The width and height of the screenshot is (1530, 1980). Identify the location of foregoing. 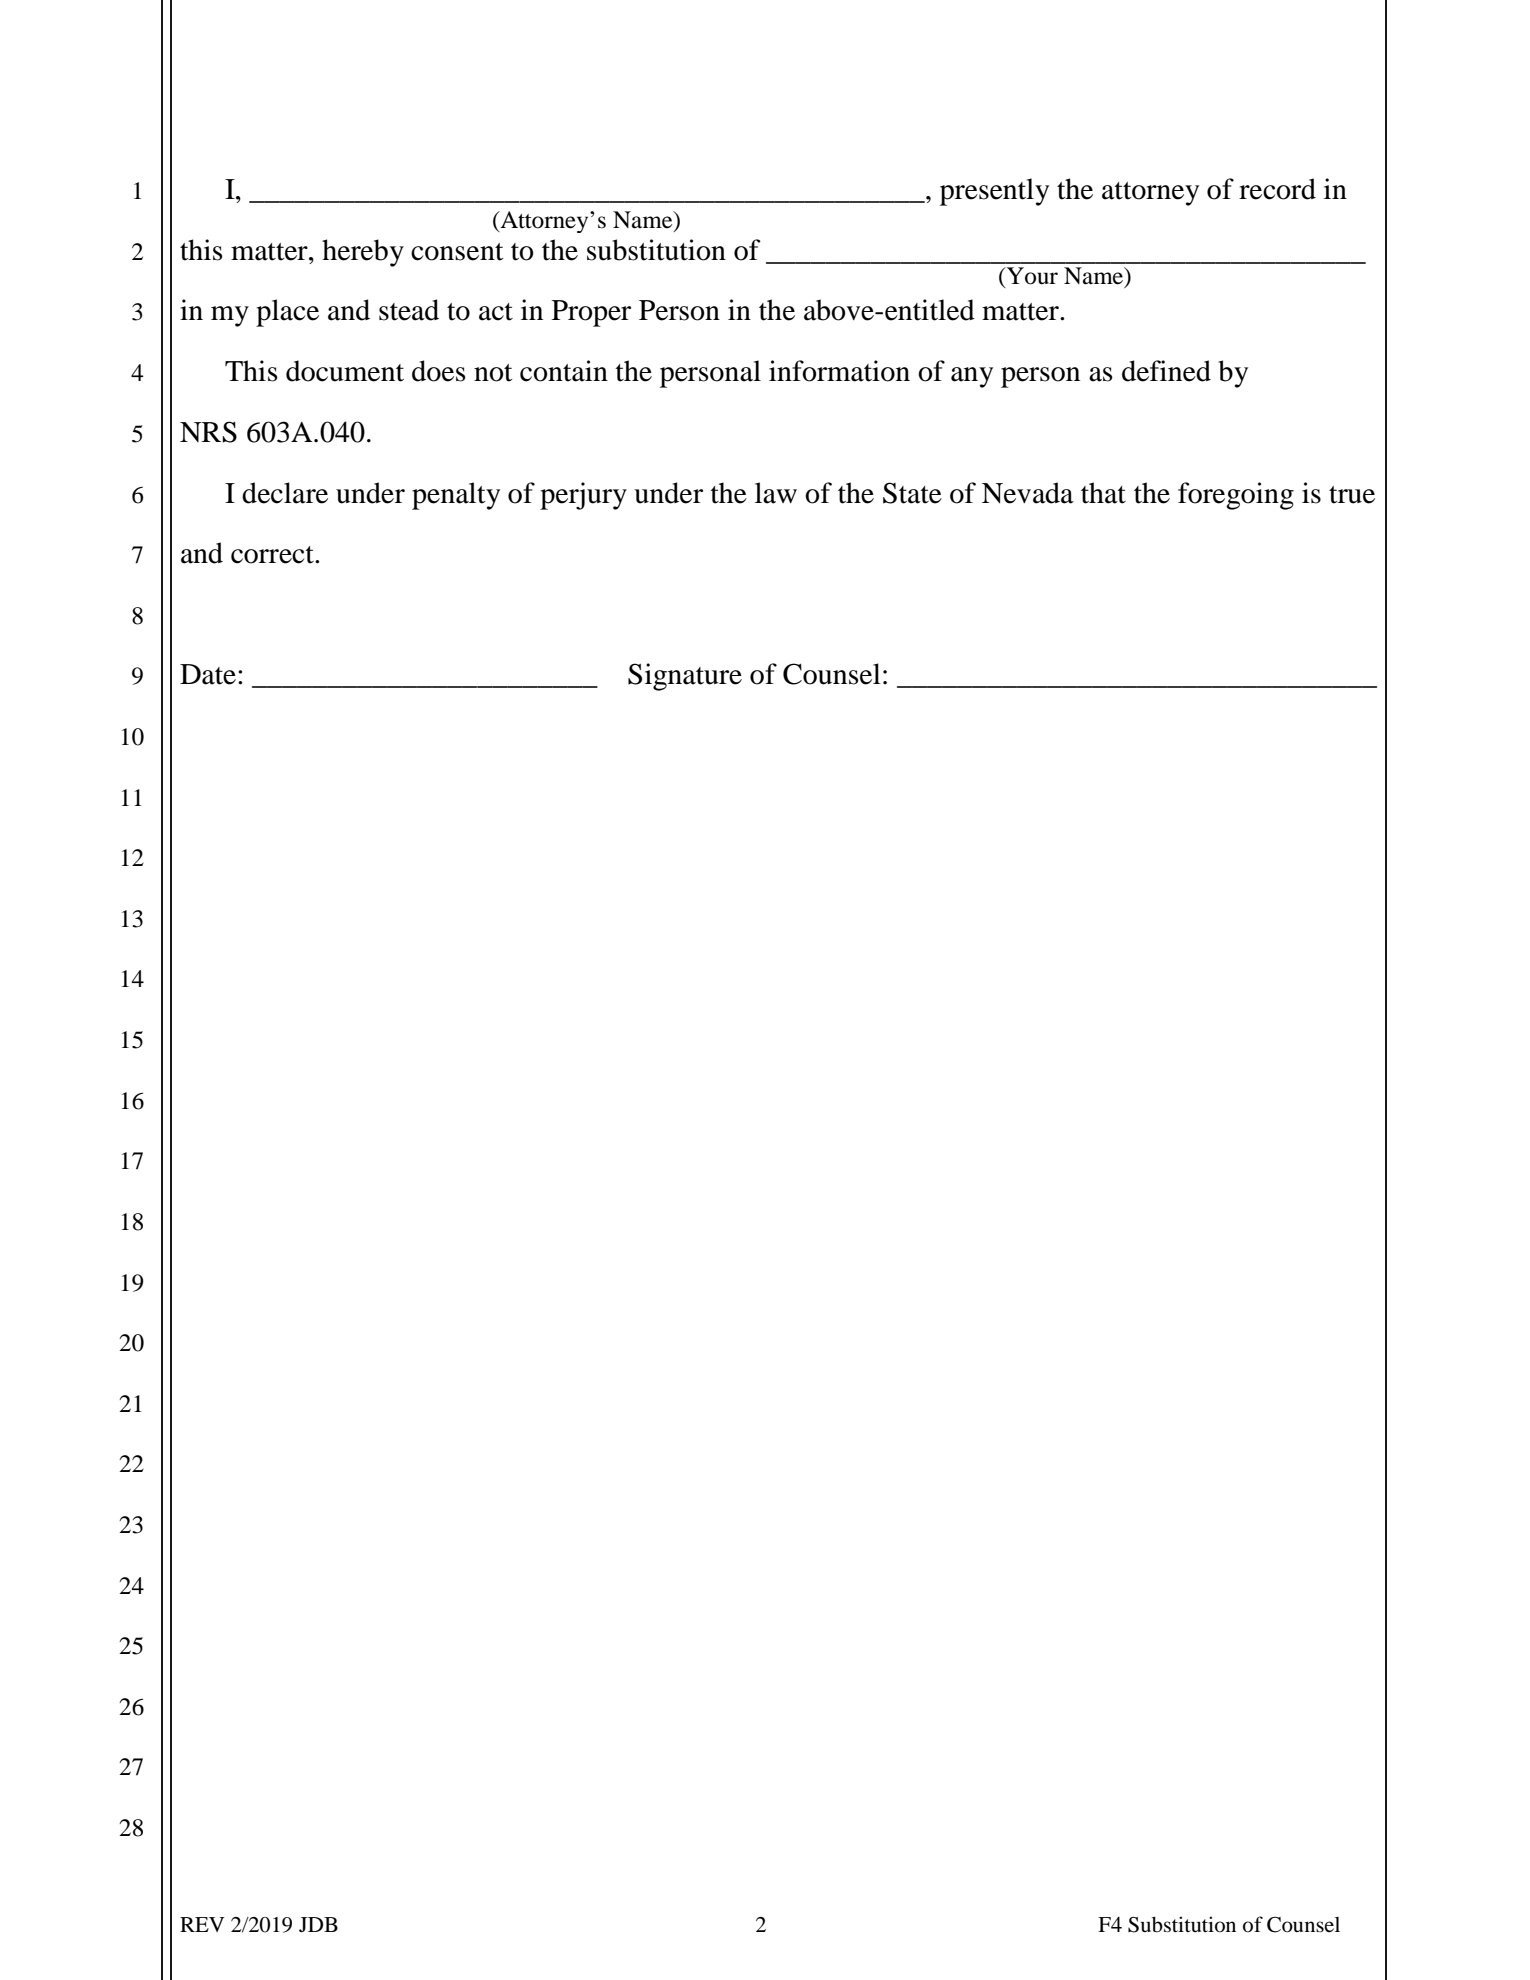
(1236, 496).
